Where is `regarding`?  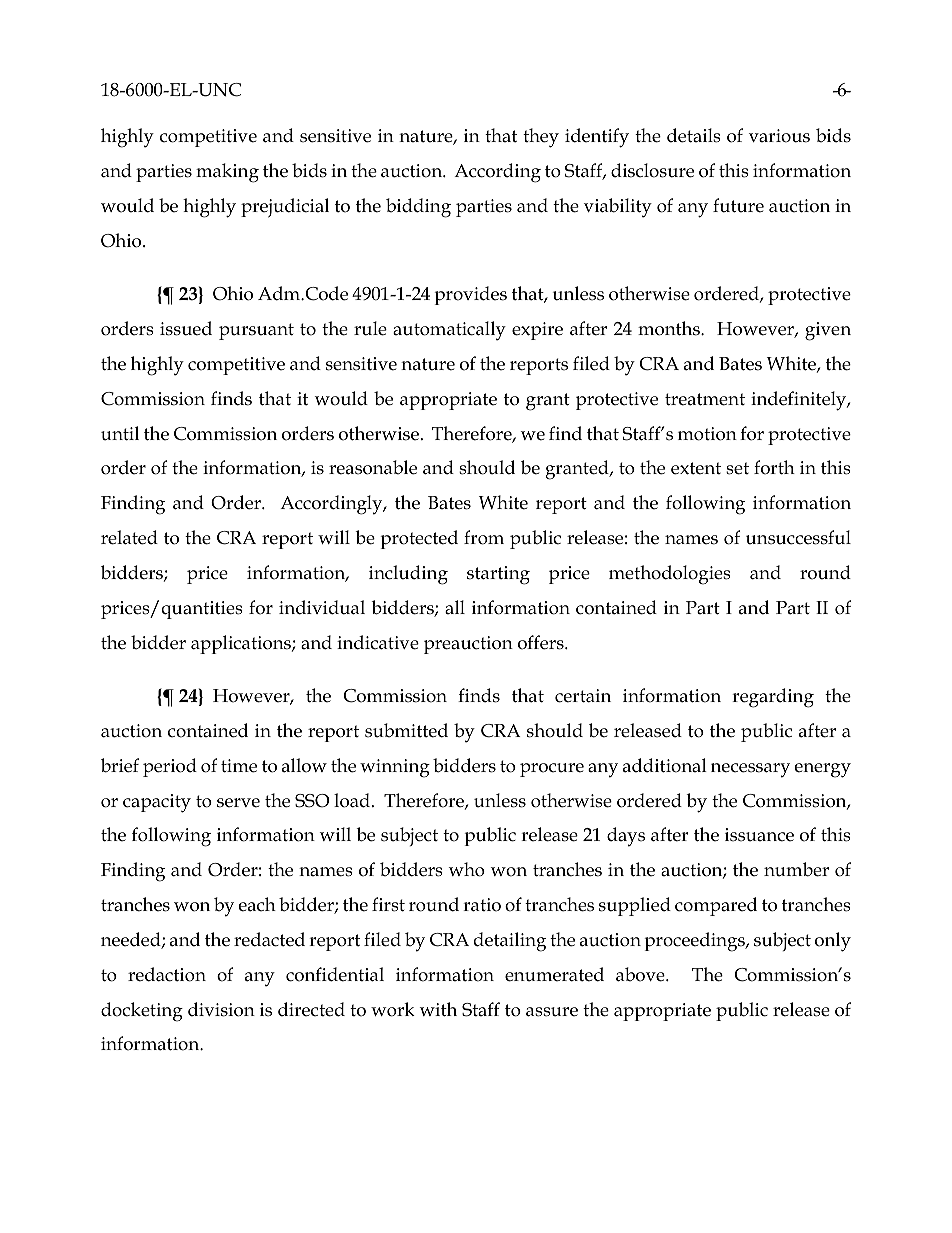
regarding is located at coordinates (773, 698).
